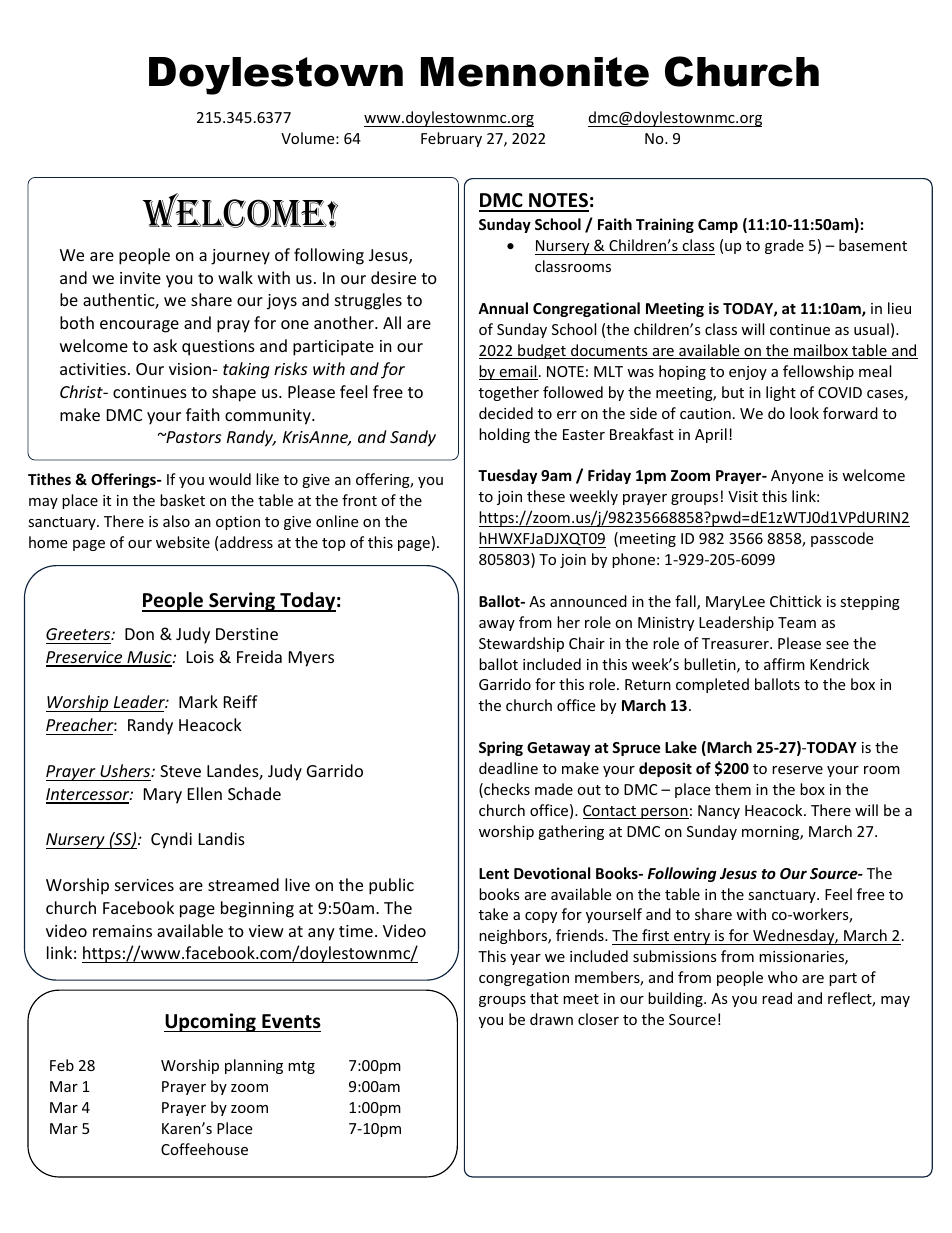 This screenshot has width=952, height=1233. Describe the element at coordinates (718, 226) in the screenshot. I see `Camp` at that location.
